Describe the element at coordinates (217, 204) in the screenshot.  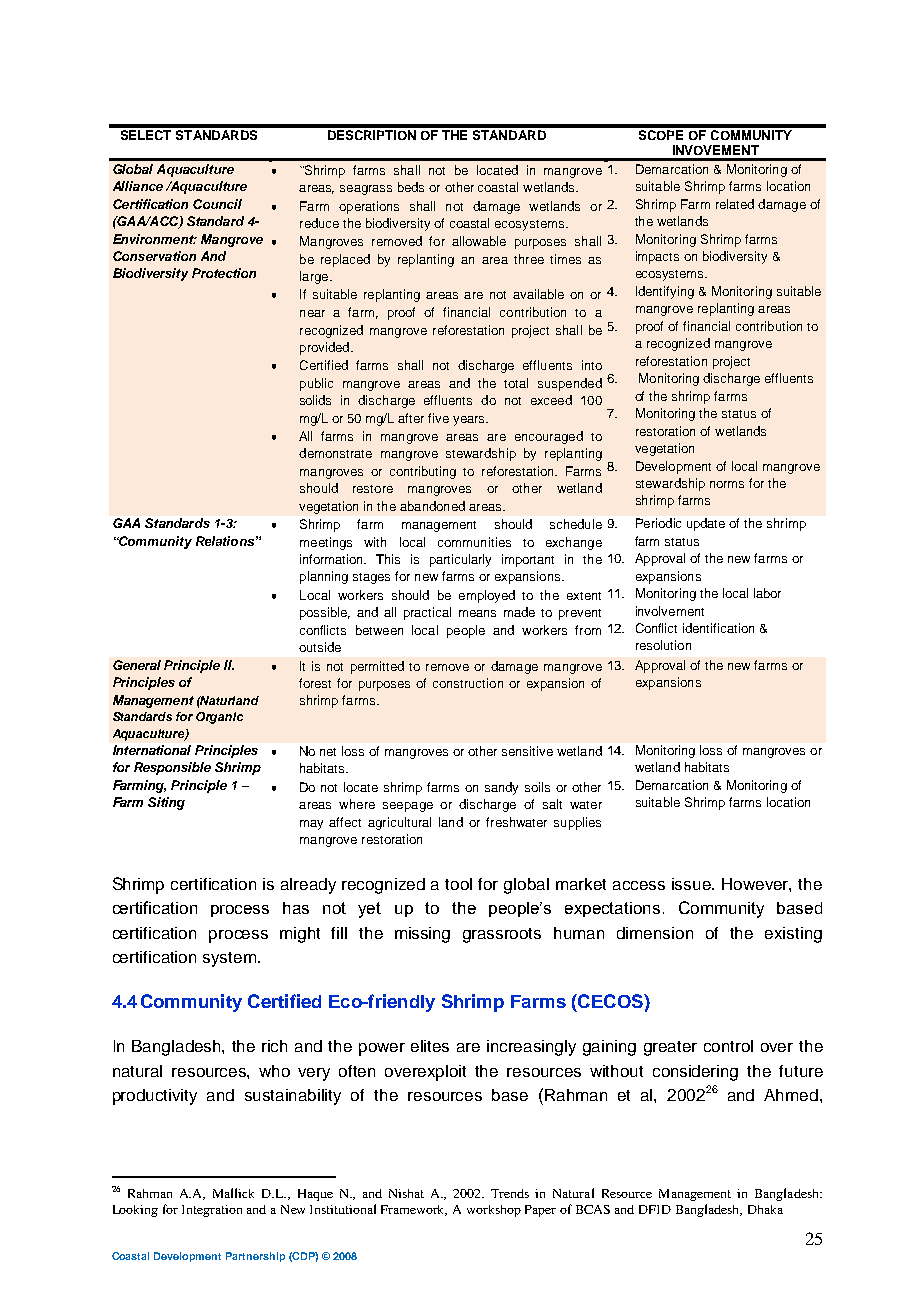
I see `Council` at that location.
